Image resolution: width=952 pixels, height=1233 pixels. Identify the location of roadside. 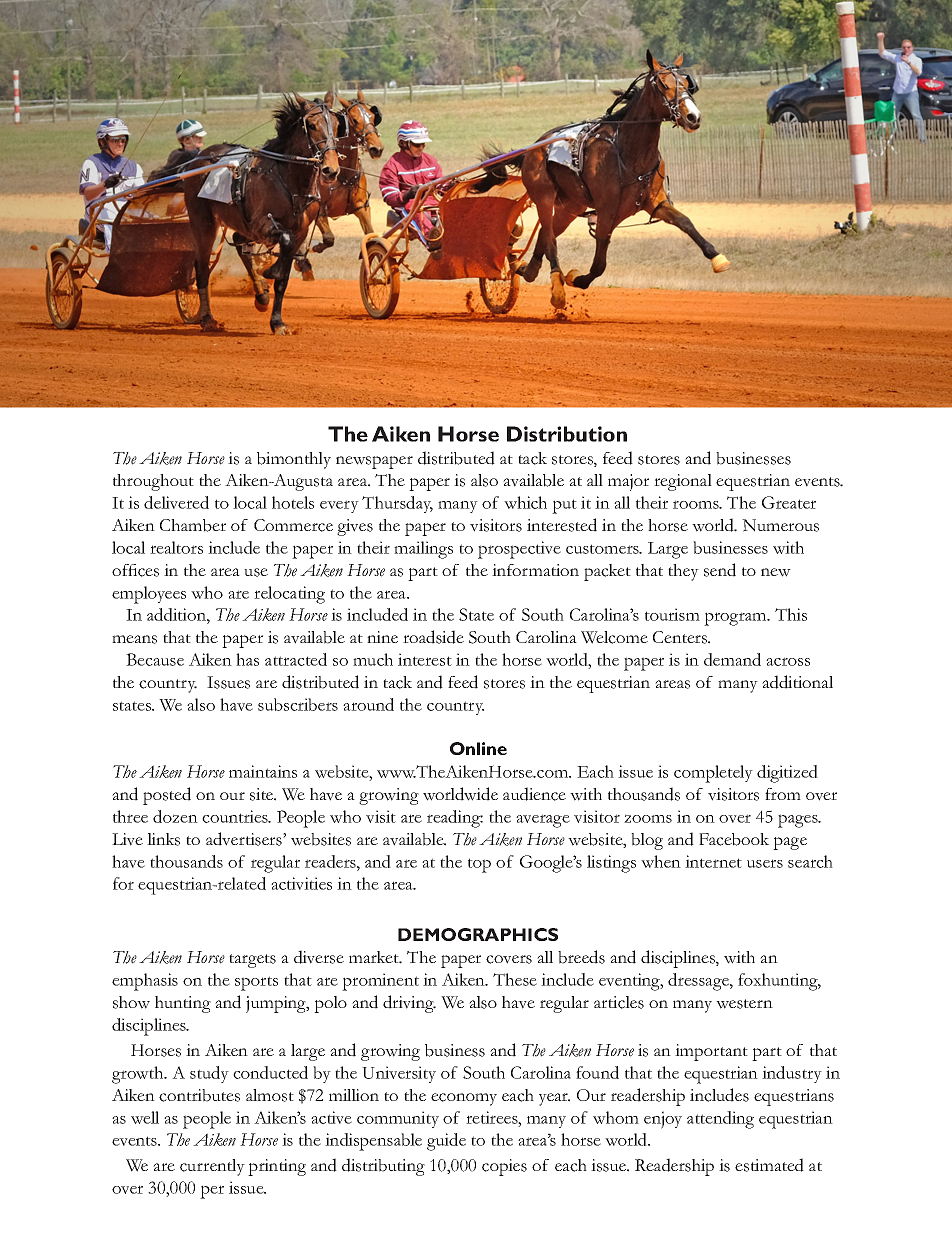
(433, 637).
